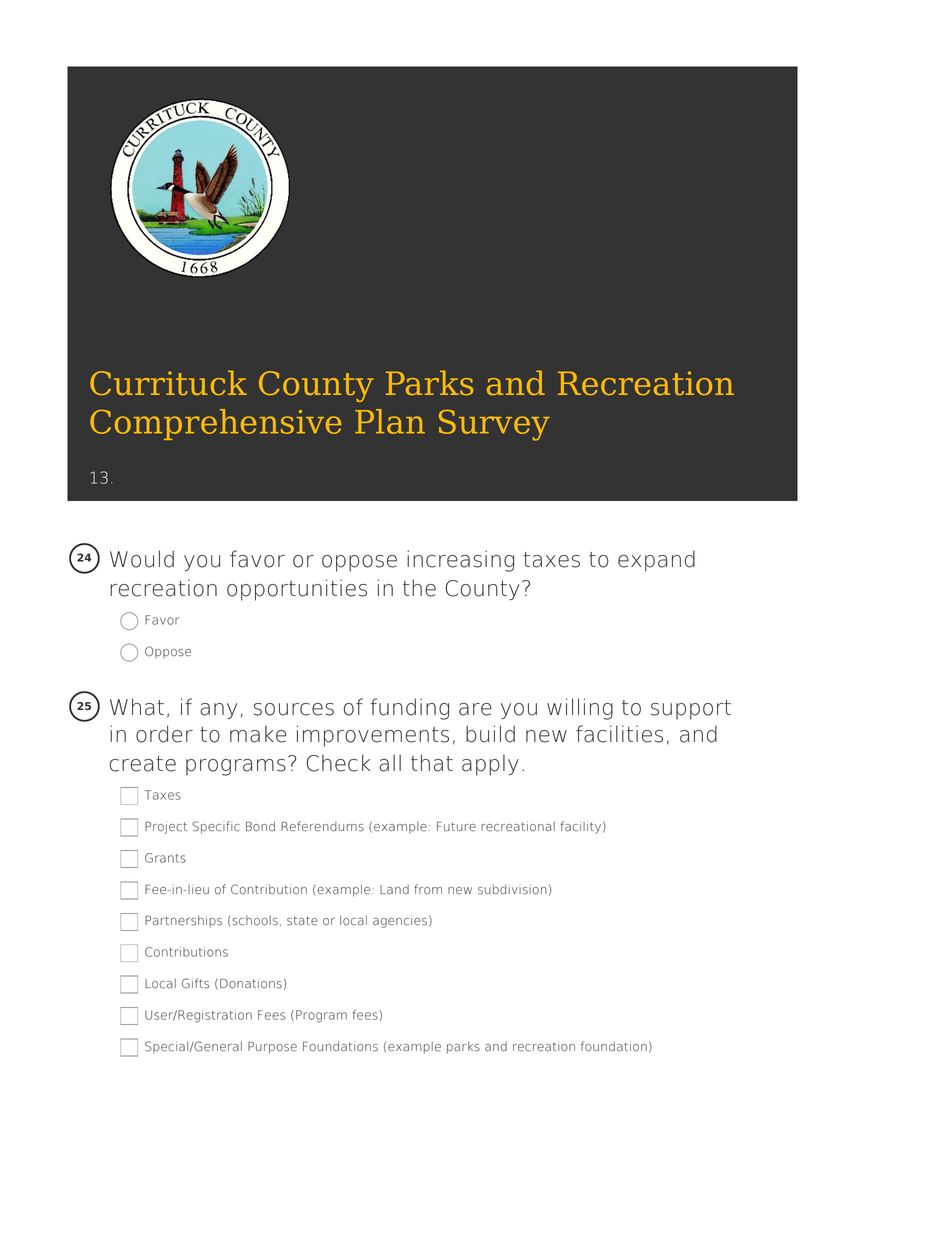  Describe the element at coordinates (494, 425) in the image. I see `Survey` at that location.
